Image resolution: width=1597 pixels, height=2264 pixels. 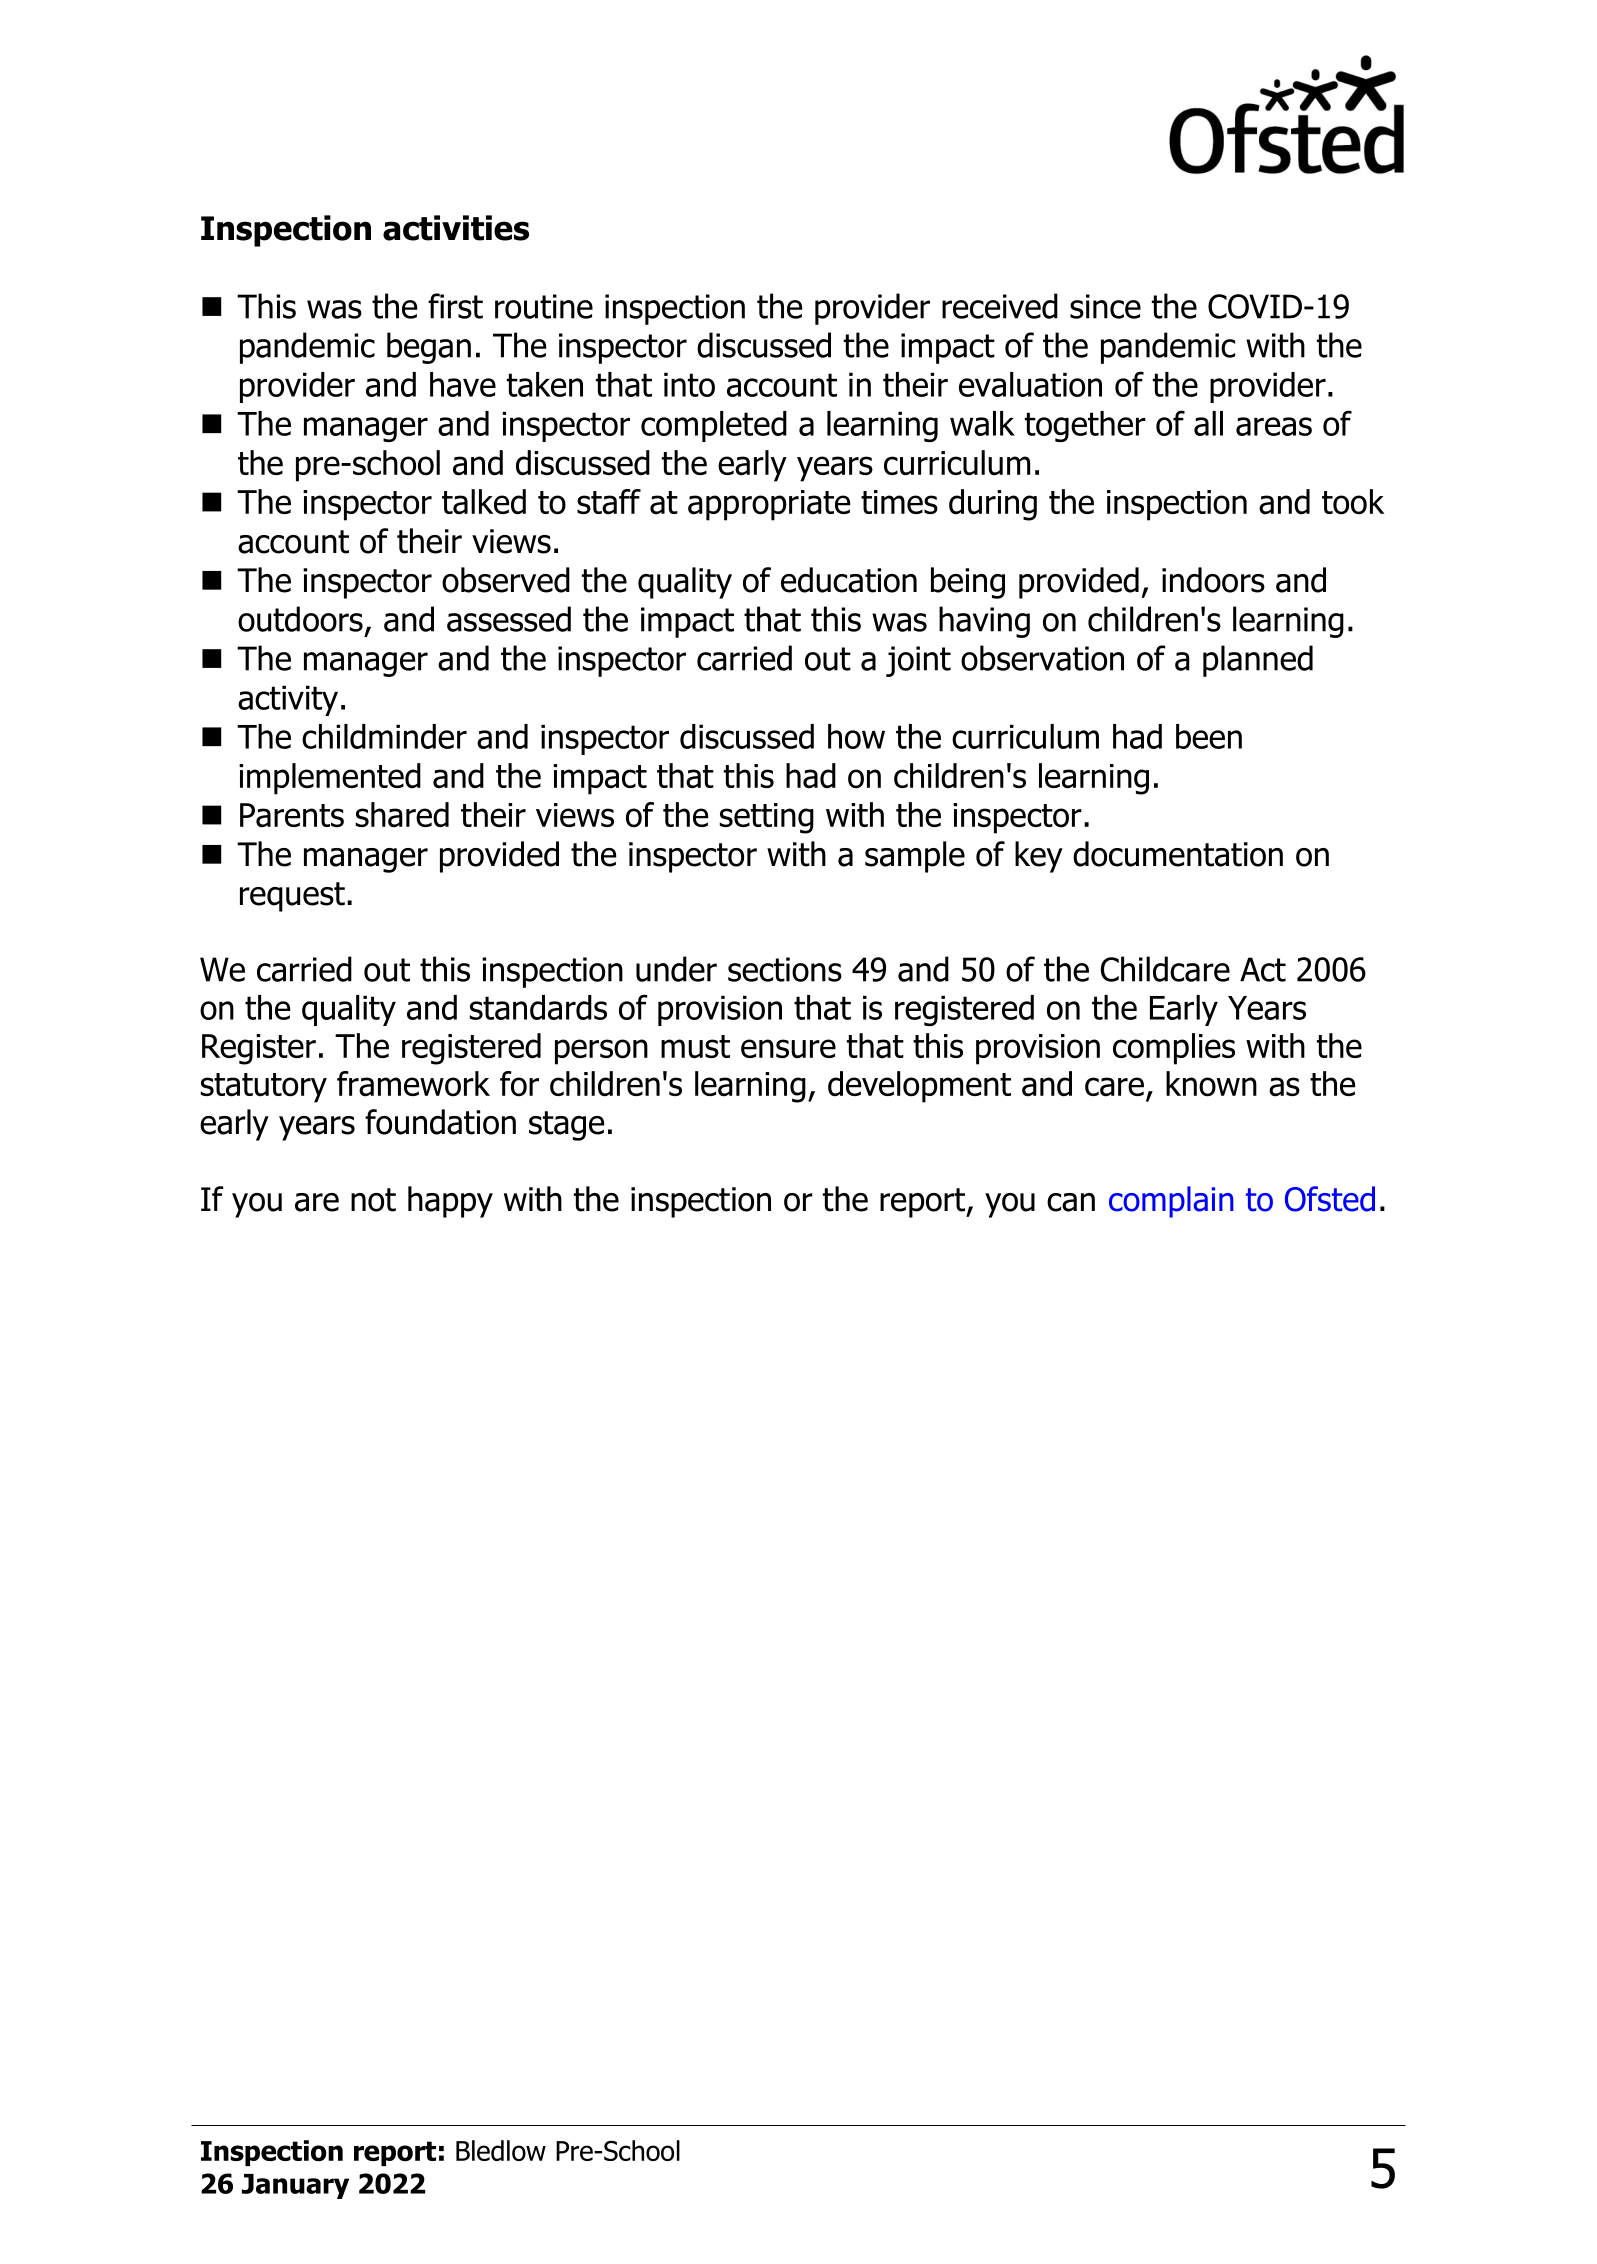 I want to click on into, so click(x=689, y=384).
